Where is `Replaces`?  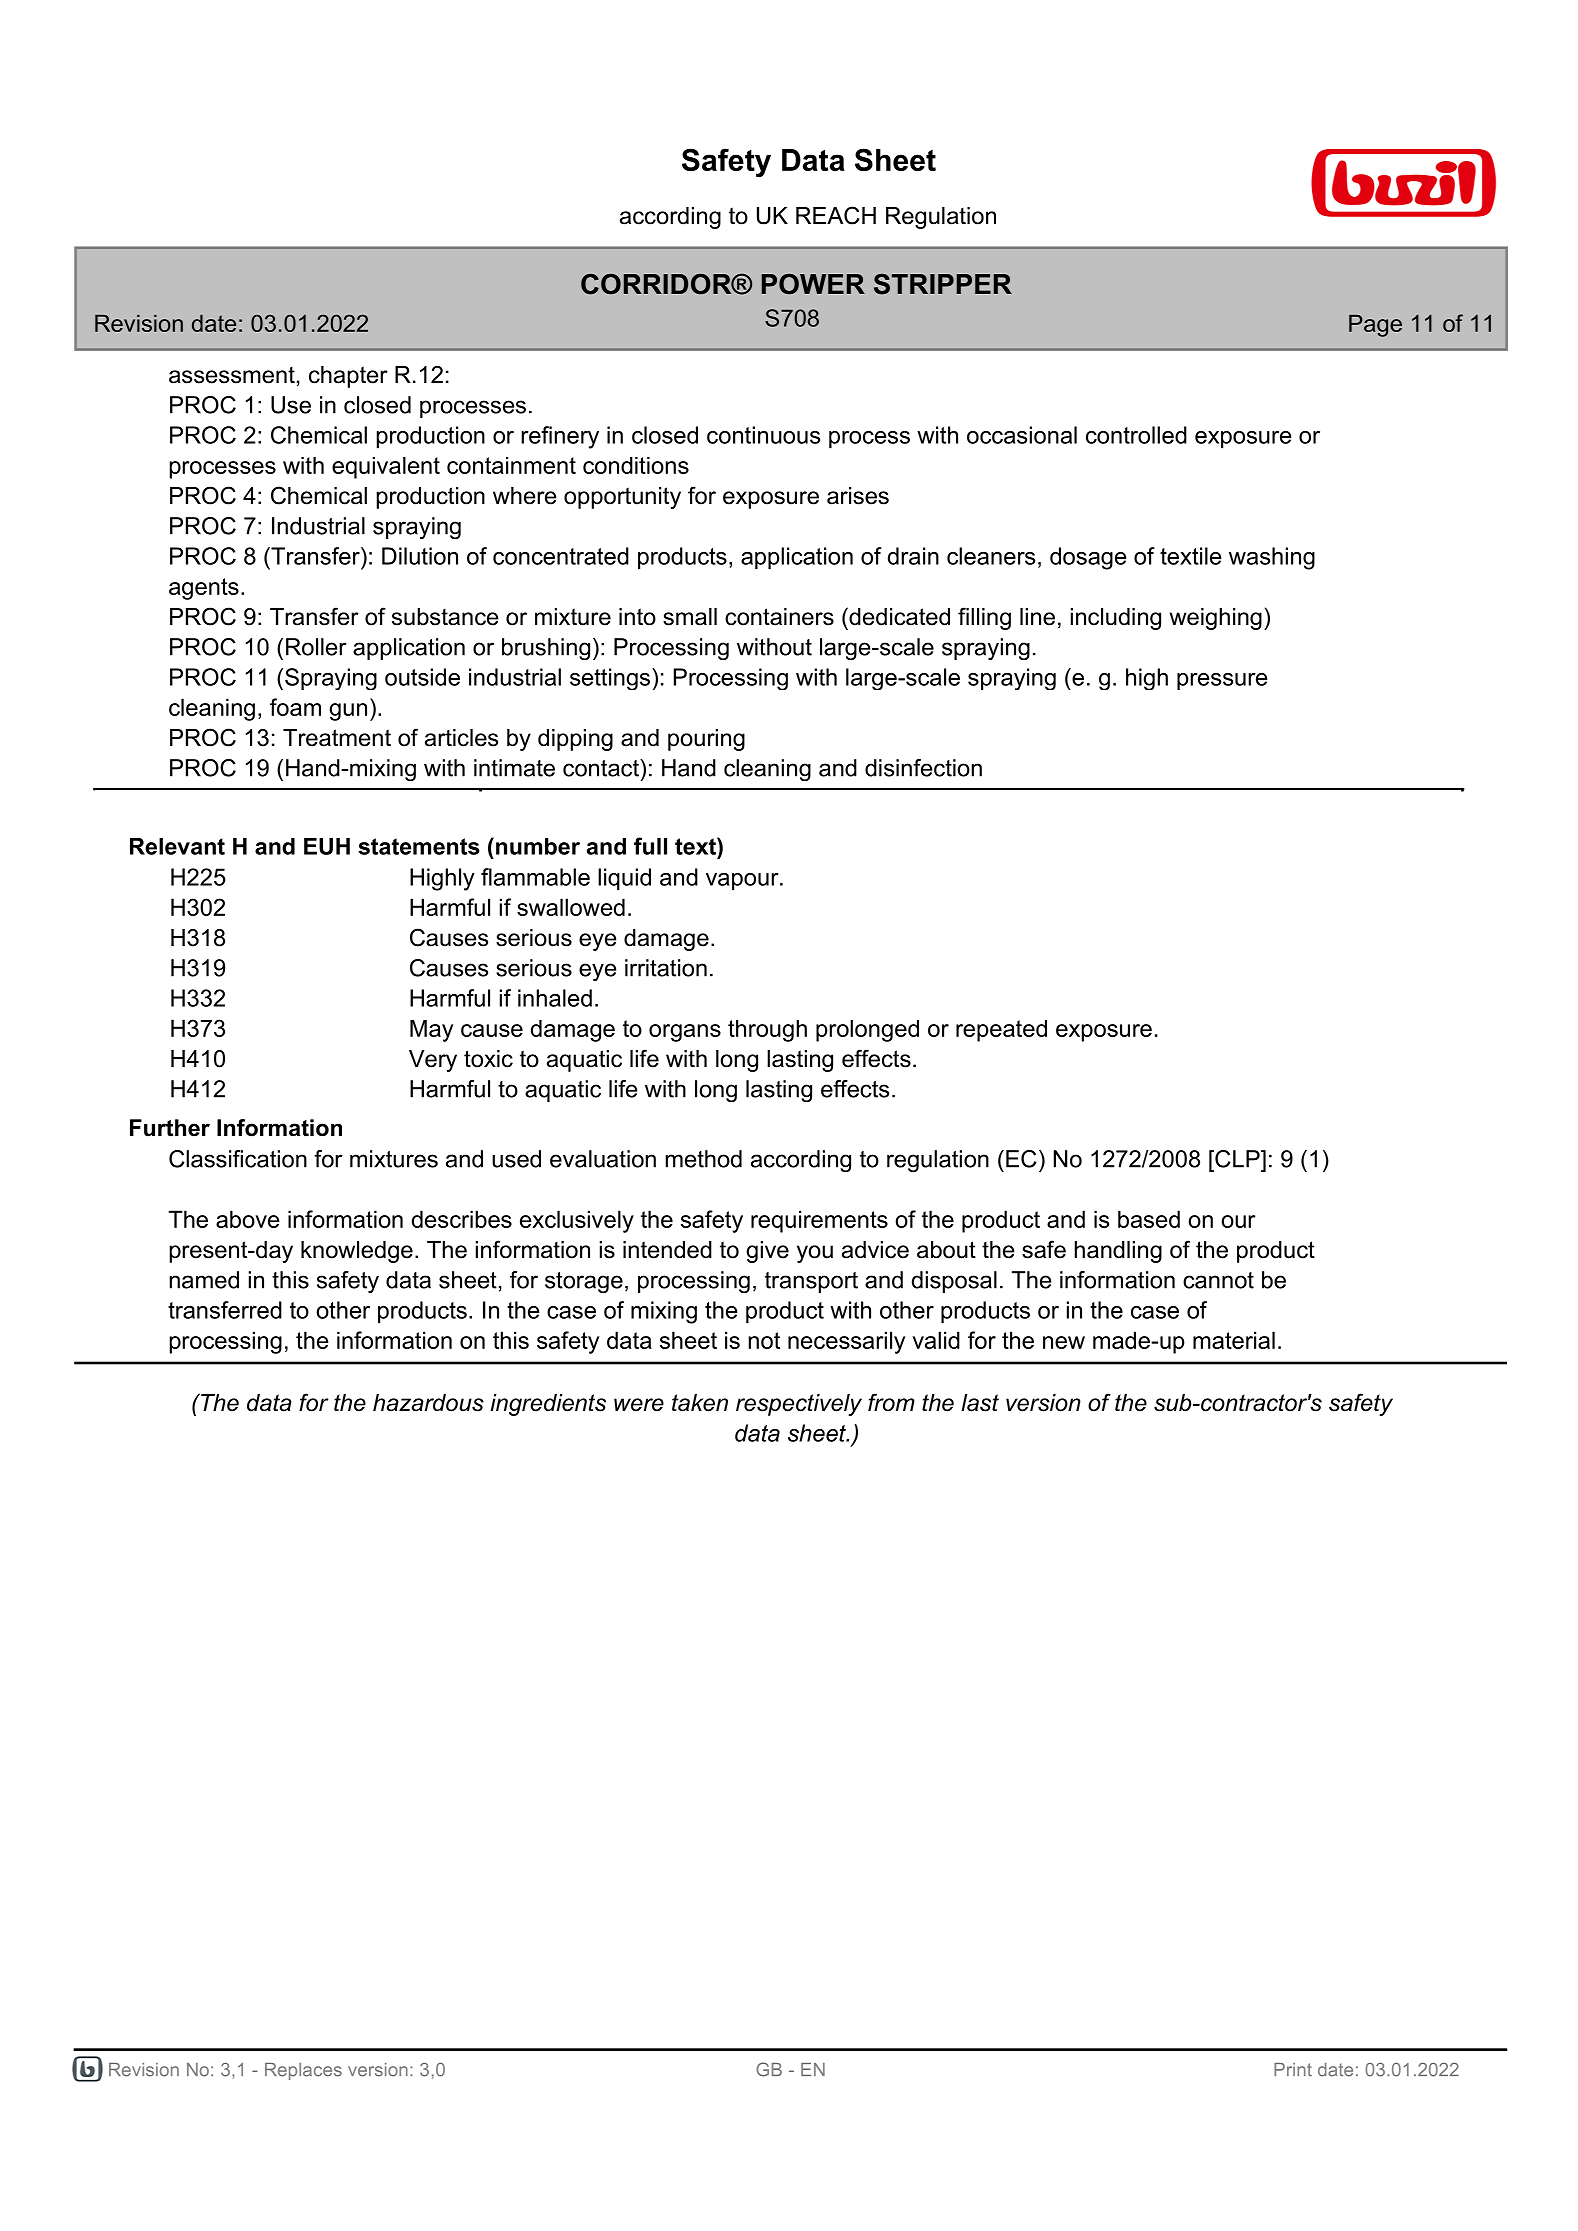 Replaces is located at coordinates (303, 2071).
